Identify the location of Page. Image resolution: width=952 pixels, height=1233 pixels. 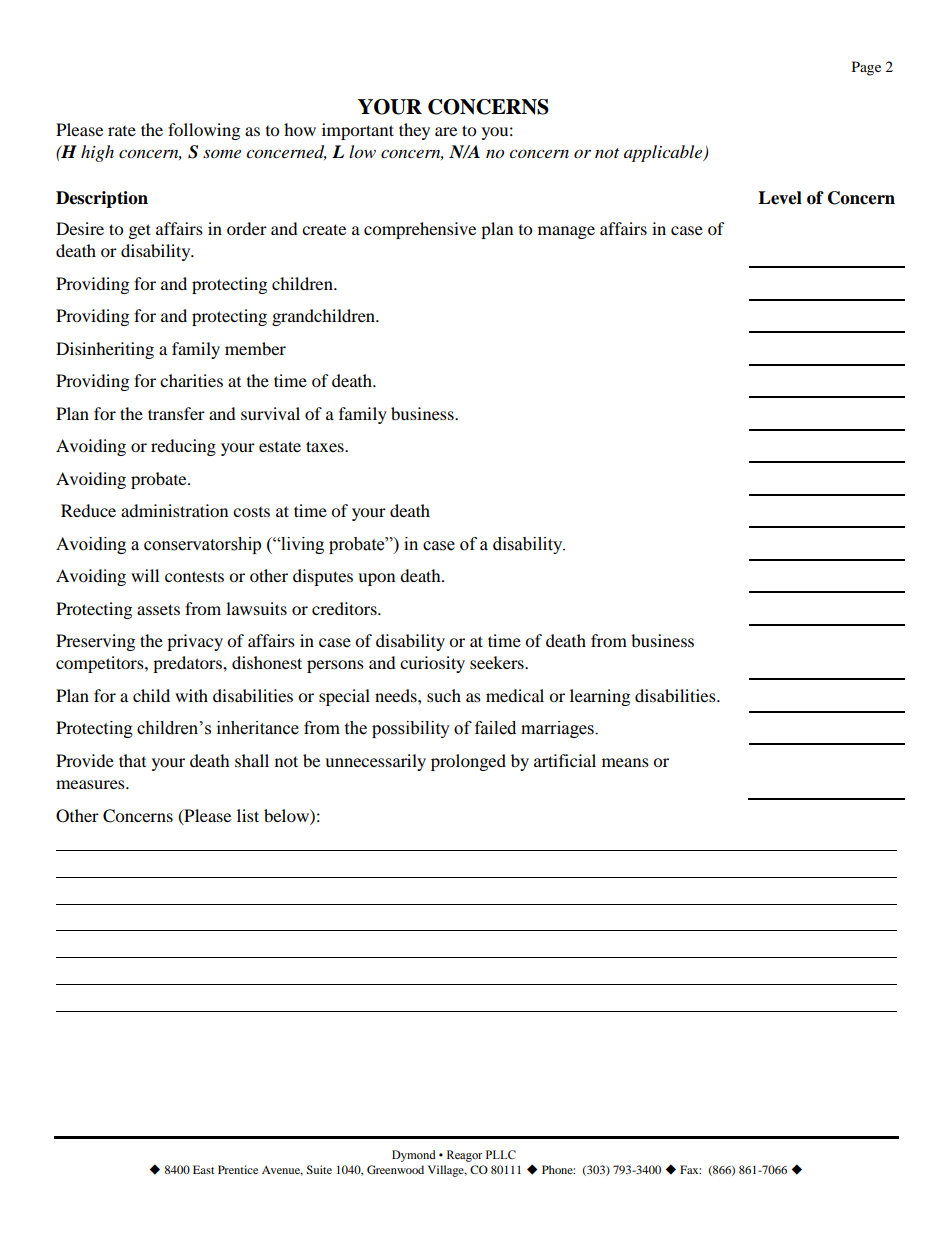
(866, 68).
